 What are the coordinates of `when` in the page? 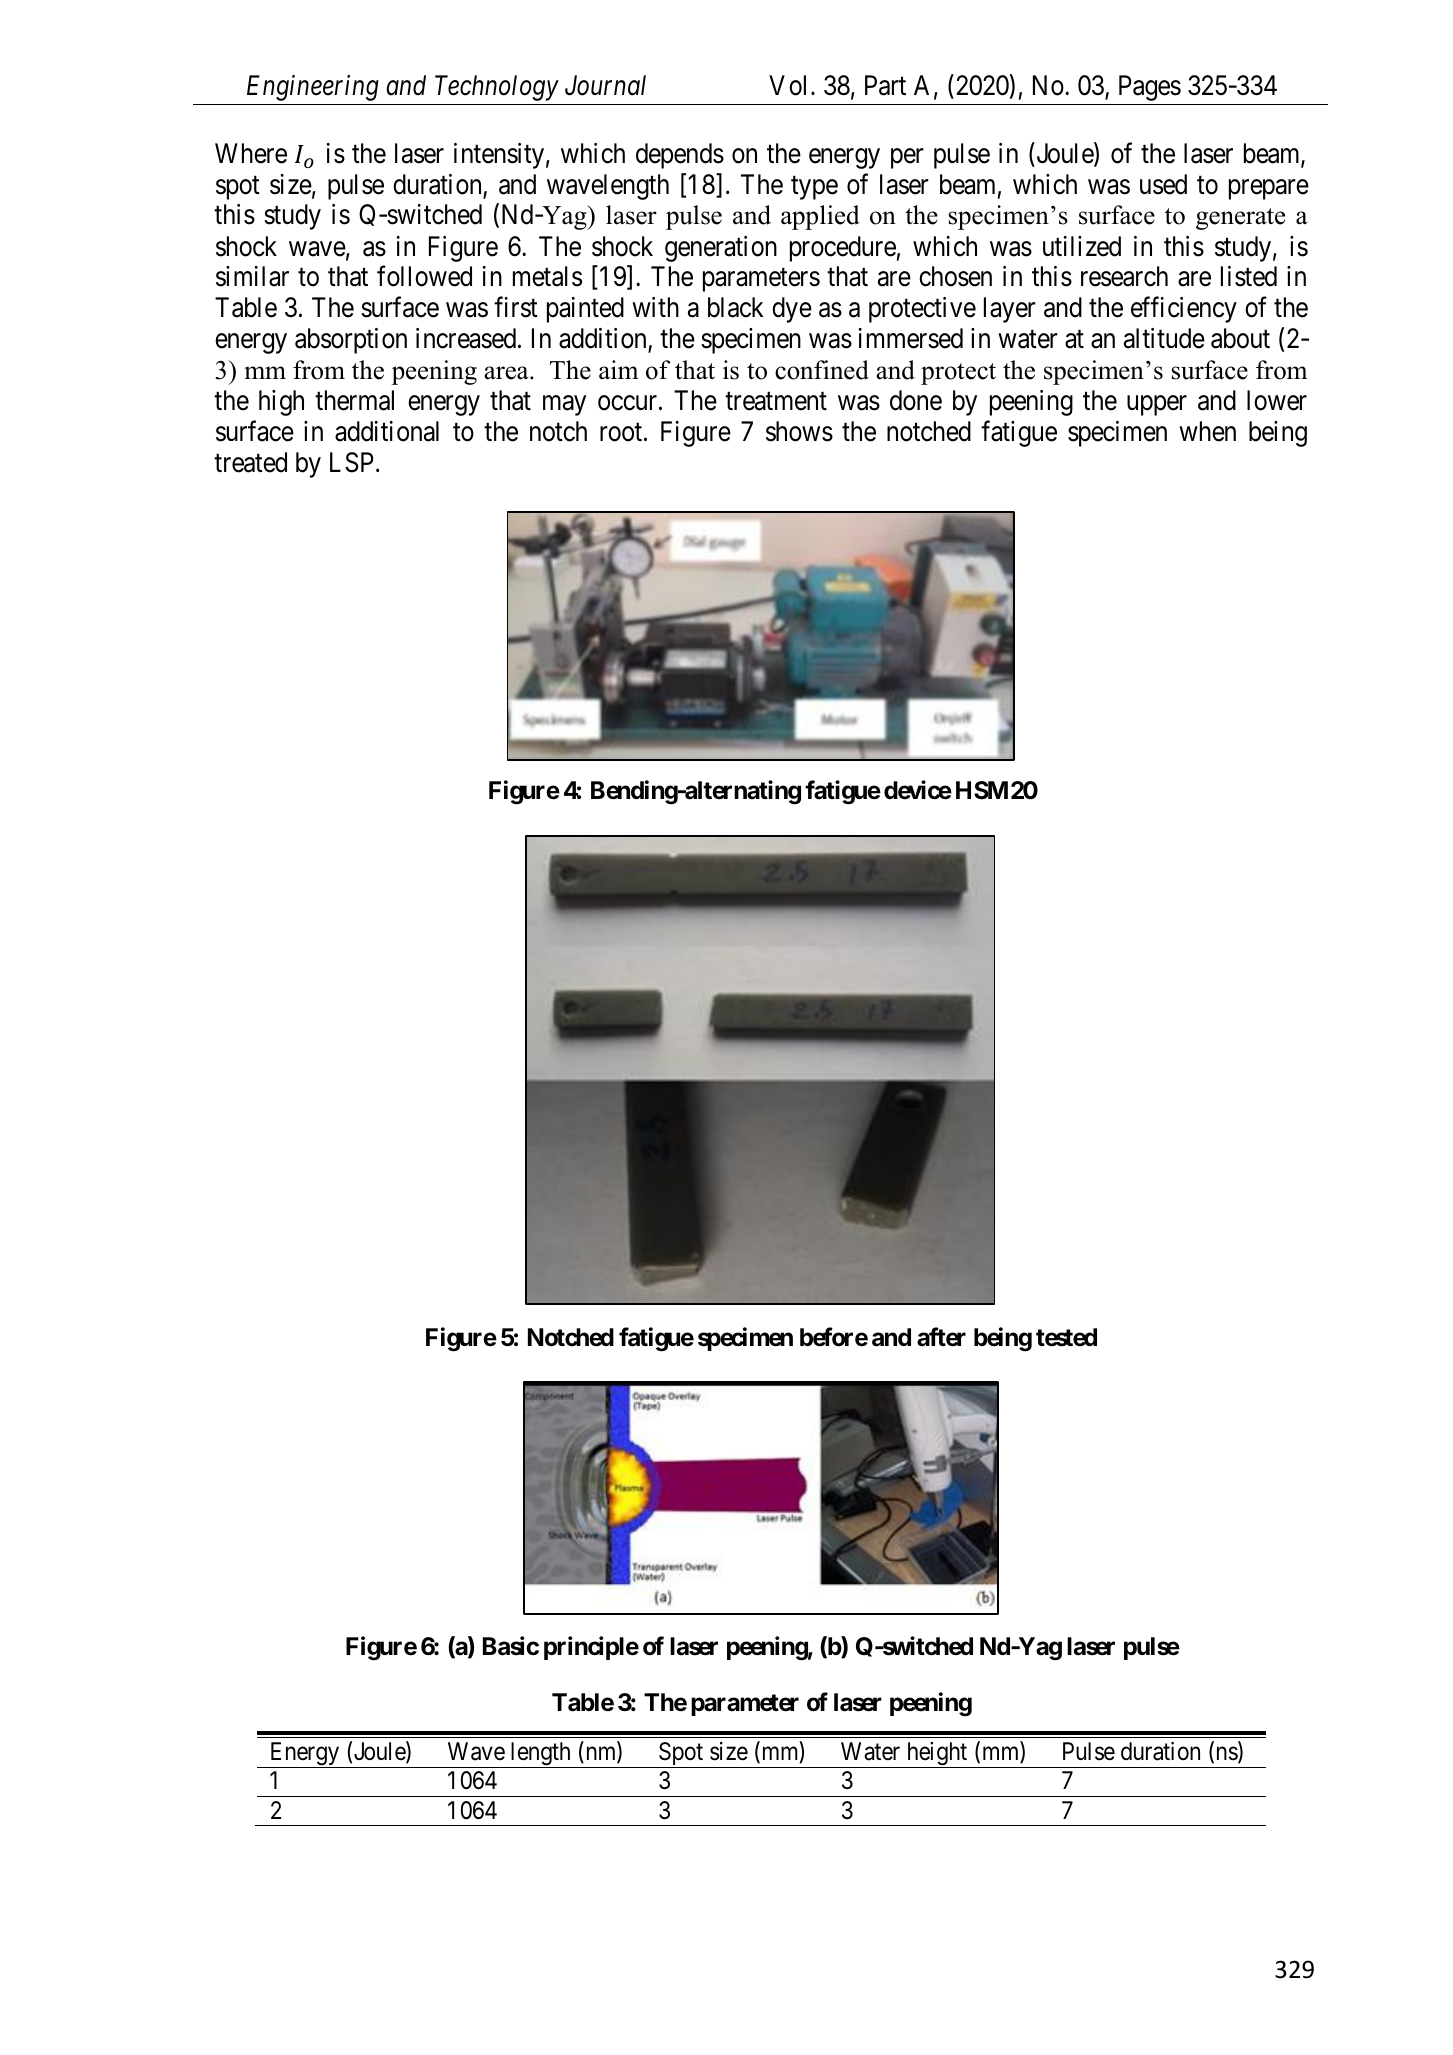 It's located at (1207, 431).
